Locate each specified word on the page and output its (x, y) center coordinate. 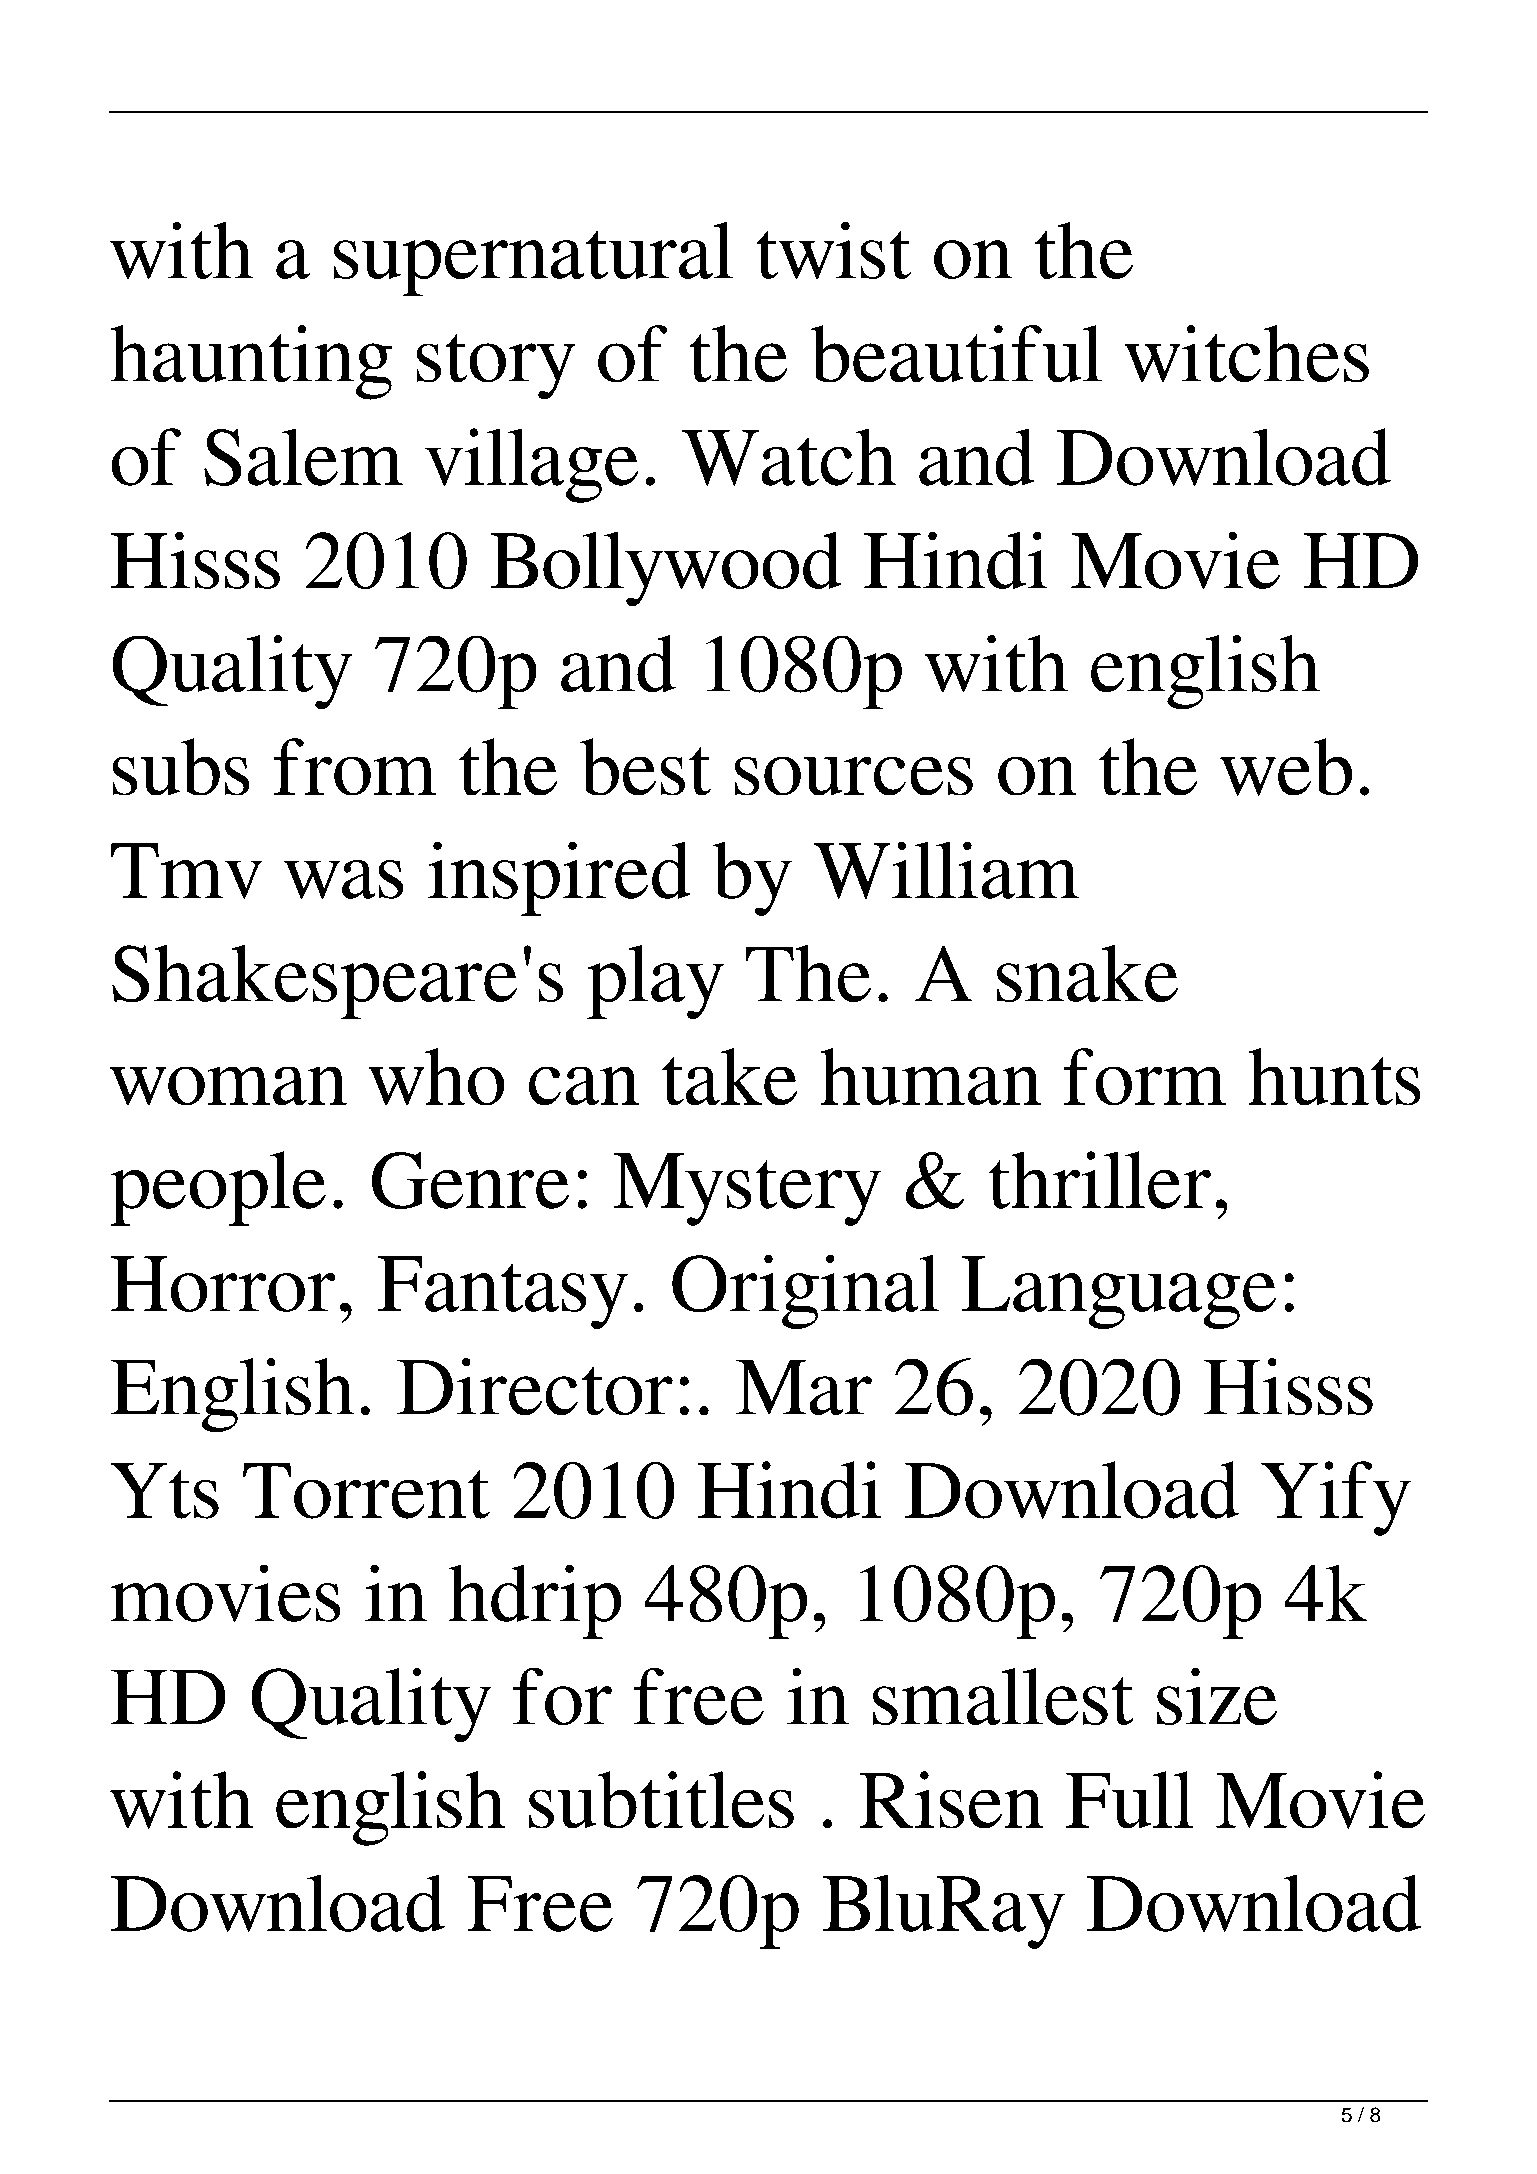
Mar (804, 1387)
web (1286, 767)
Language (1119, 1292)
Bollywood (666, 568)
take (729, 1077)
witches (1246, 354)
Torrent (366, 1491)
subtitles (661, 1800)
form (1144, 1077)
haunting (251, 362)
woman (228, 1086)
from (355, 767)
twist (833, 250)
